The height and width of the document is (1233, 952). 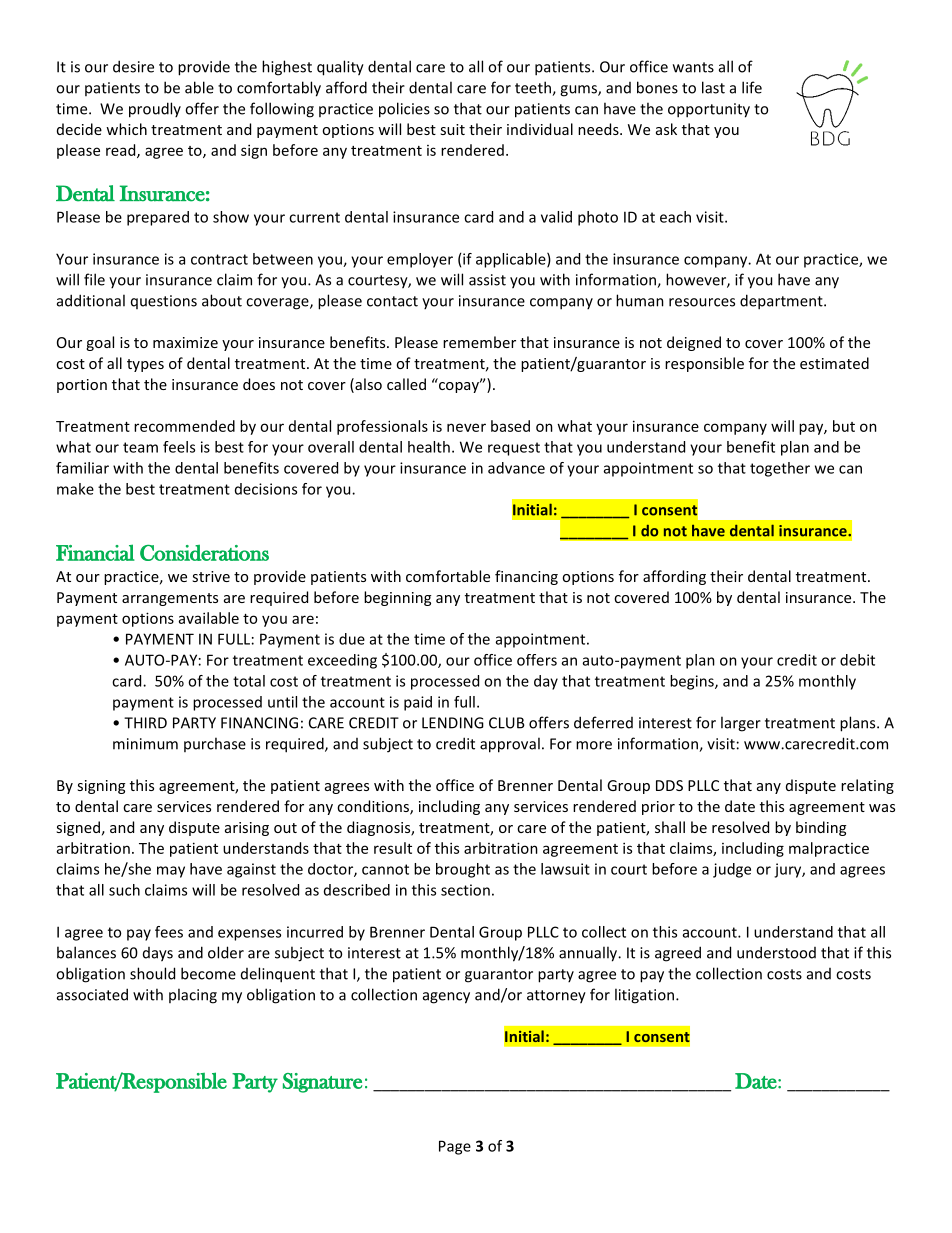 I want to click on maximize, so click(x=185, y=342).
